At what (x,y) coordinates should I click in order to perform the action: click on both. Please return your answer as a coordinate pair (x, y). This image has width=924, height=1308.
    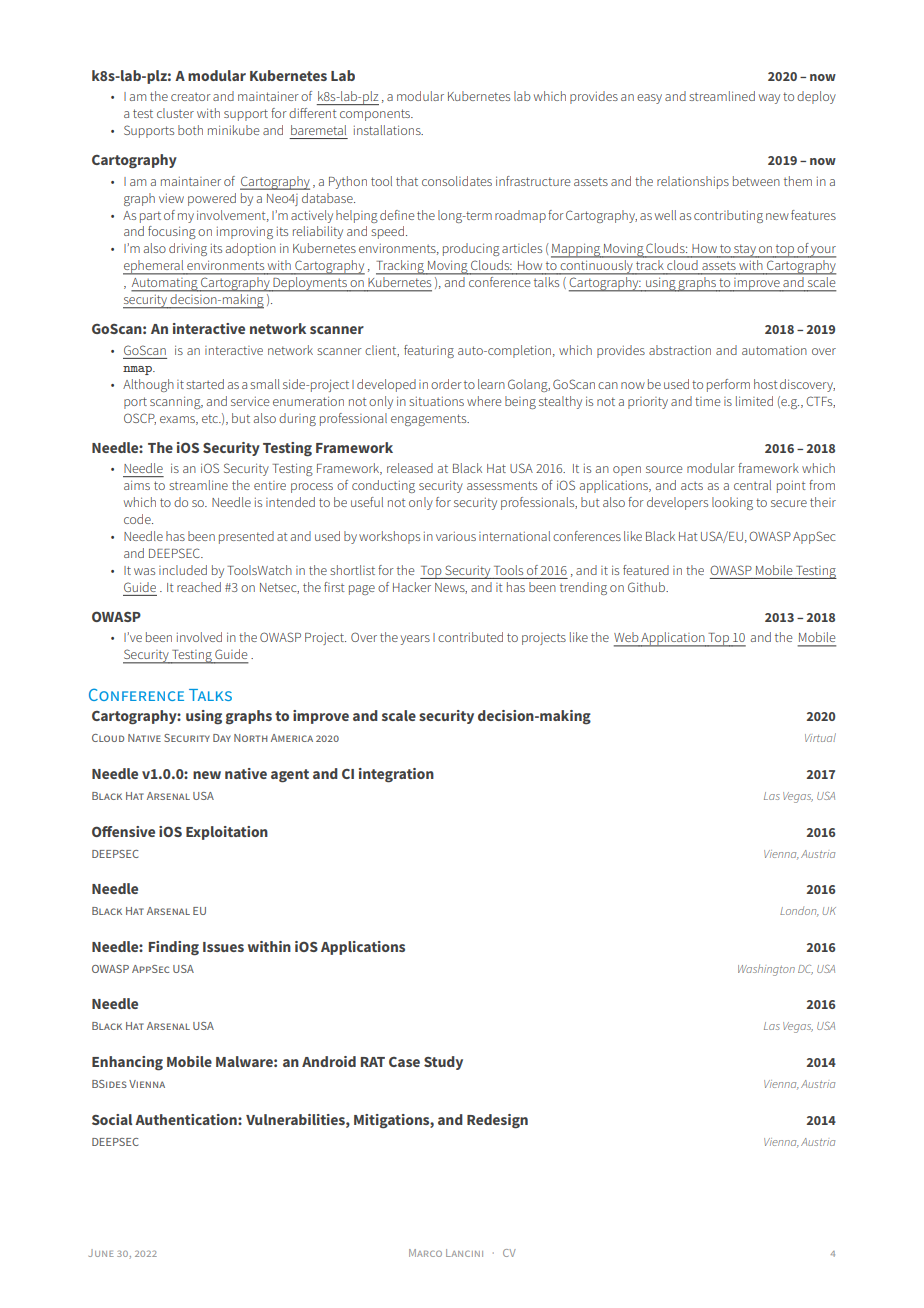
    Looking at the image, I should click on (190, 130).
